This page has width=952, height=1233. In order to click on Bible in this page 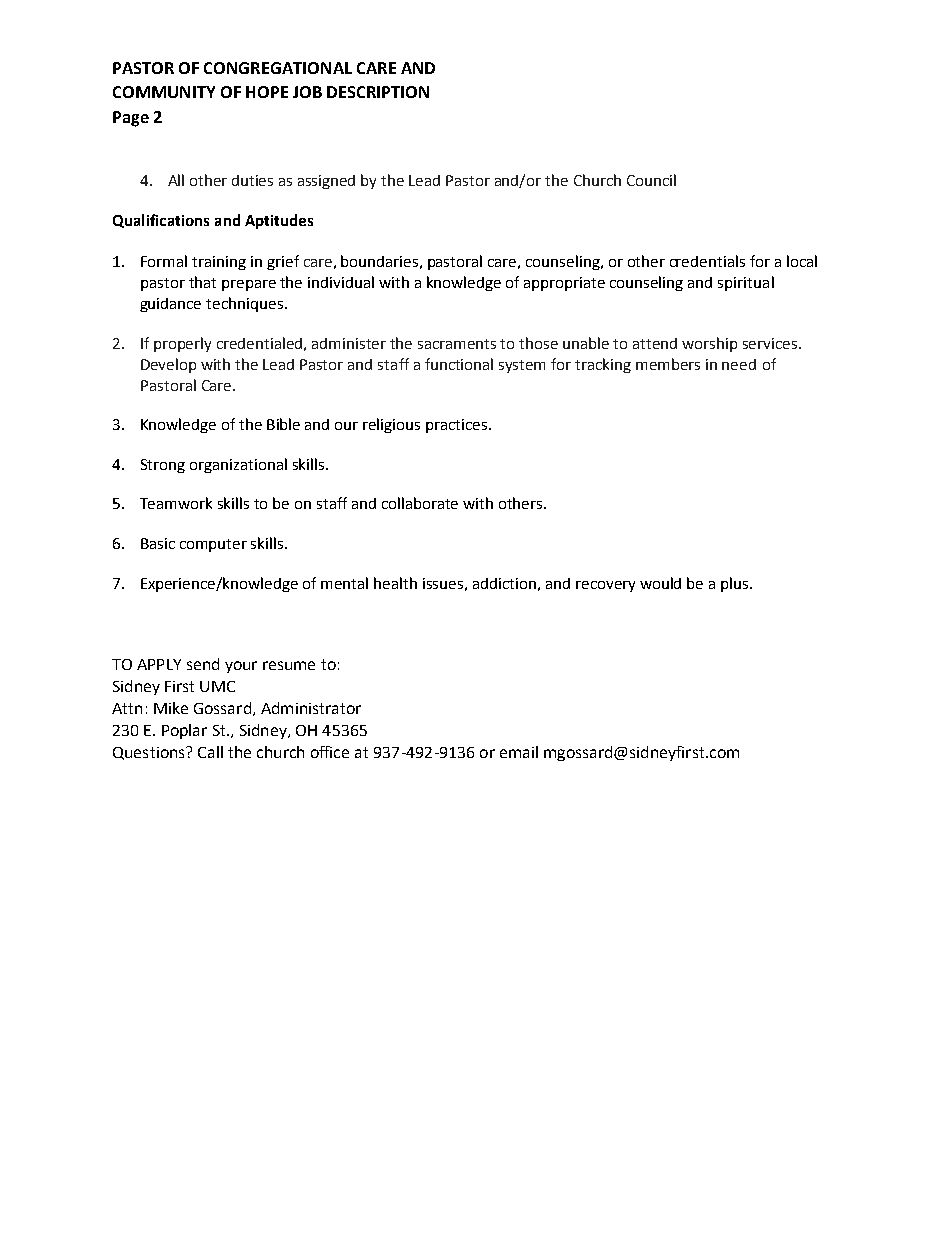, I will do `click(283, 424)`.
